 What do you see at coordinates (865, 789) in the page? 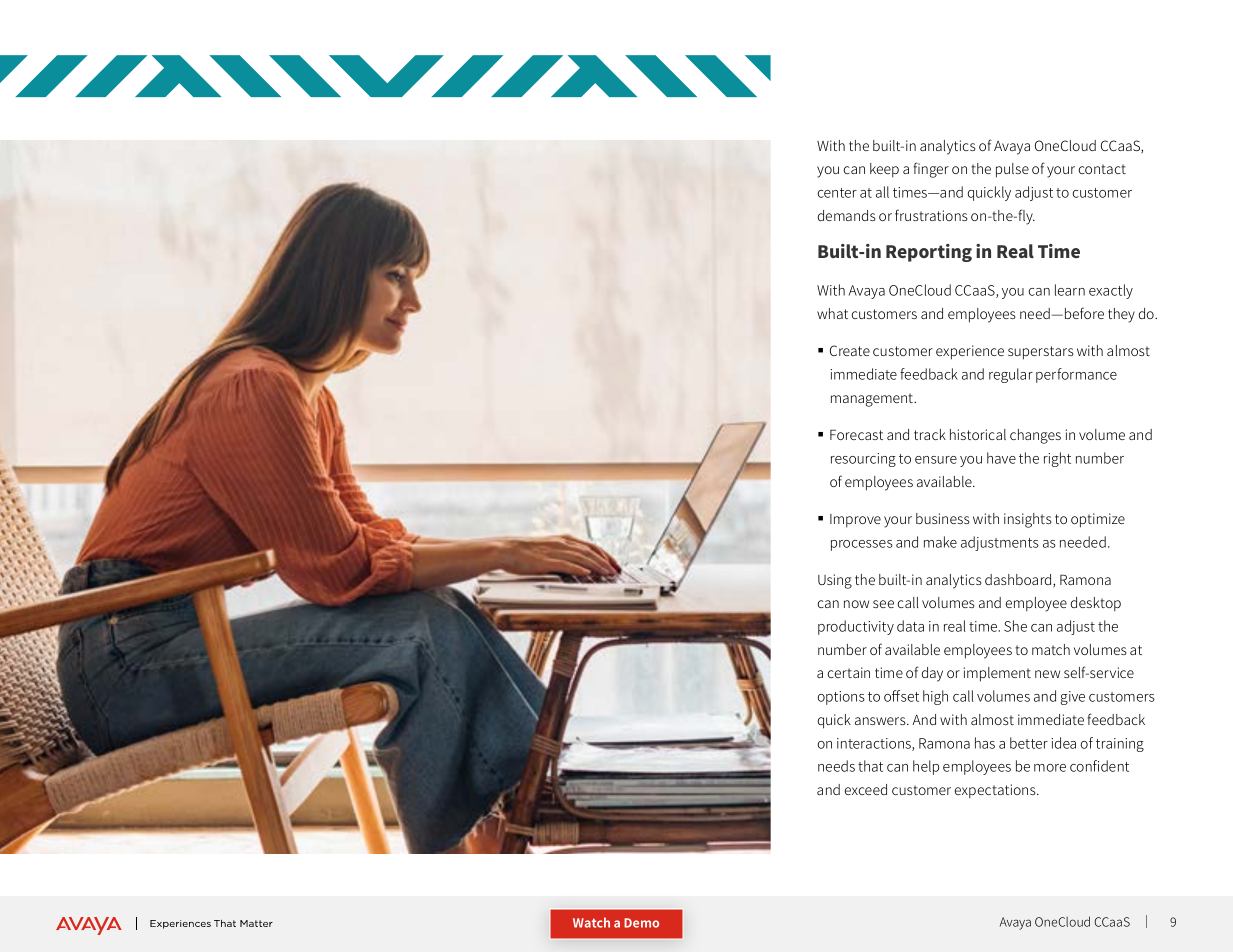
I see `exceed` at bounding box center [865, 789].
